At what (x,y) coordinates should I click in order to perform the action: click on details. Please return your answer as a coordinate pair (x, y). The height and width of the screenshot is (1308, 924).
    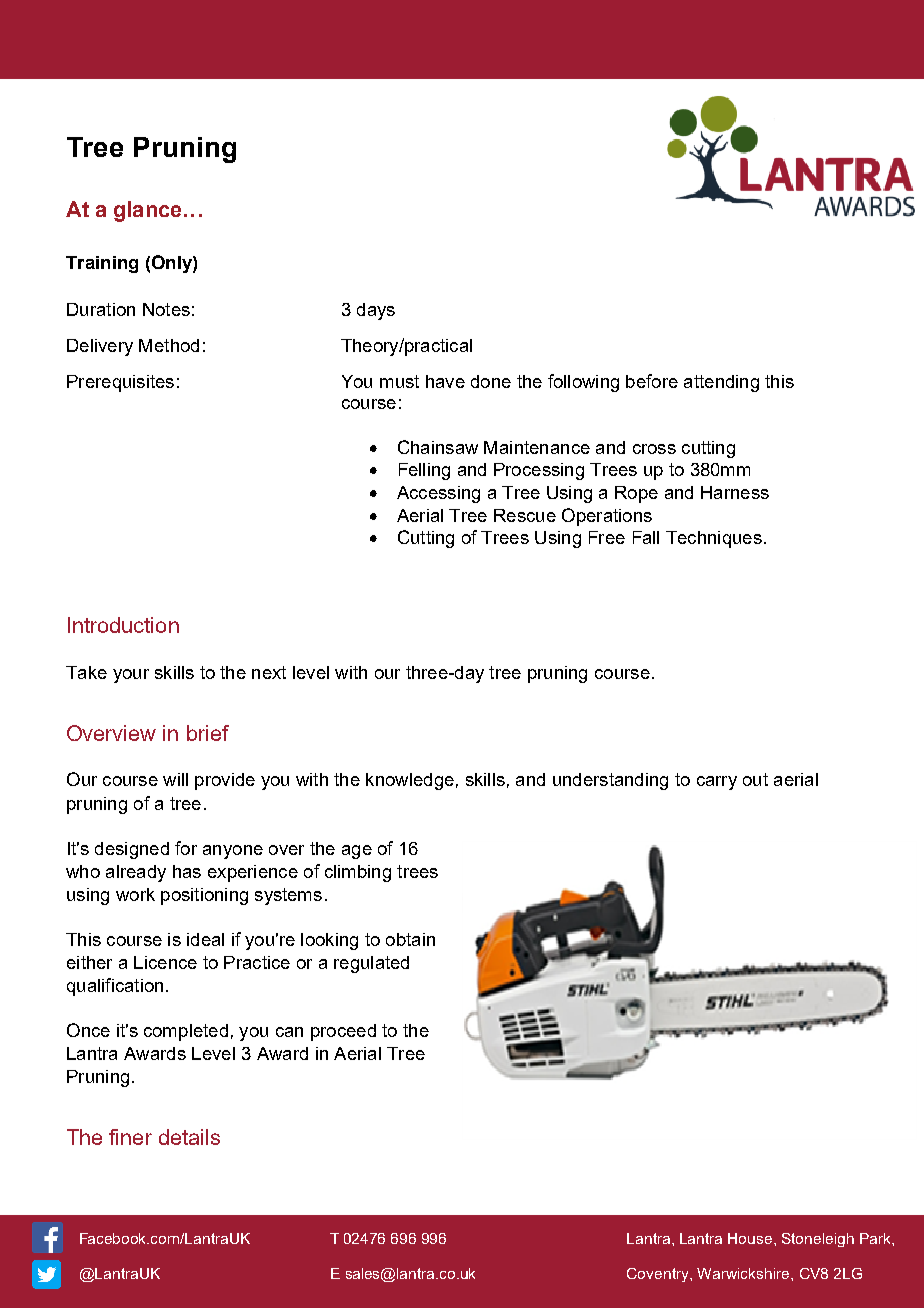
    Looking at the image, I should click on (189, 1137).
